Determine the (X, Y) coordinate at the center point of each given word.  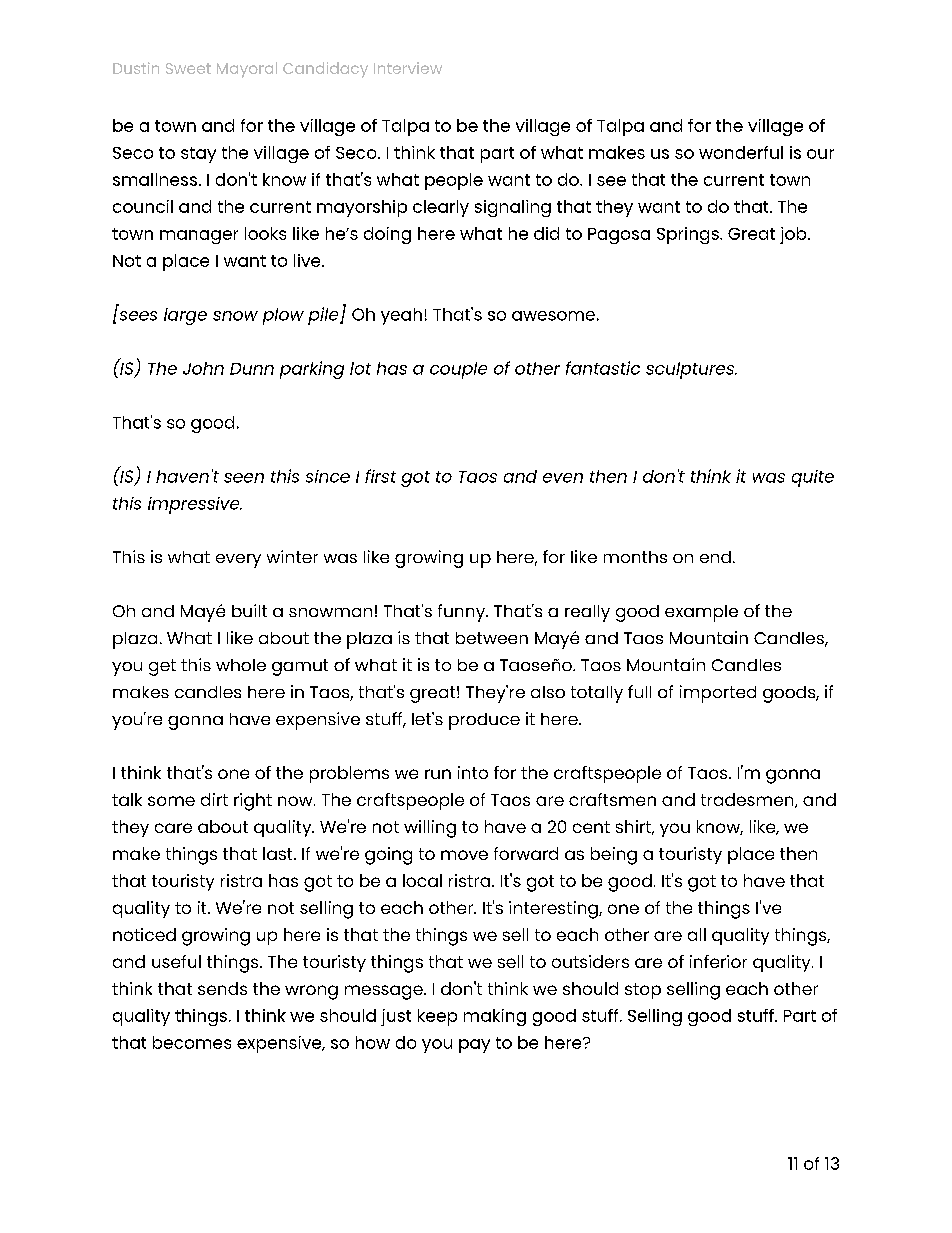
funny (463, 613)
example (701, 613)
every (238, 561)
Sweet (188, 68)
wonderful (741, 152)
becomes (192, 1042)
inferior (718, 961)
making (495, 1017)
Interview (408, 68)
